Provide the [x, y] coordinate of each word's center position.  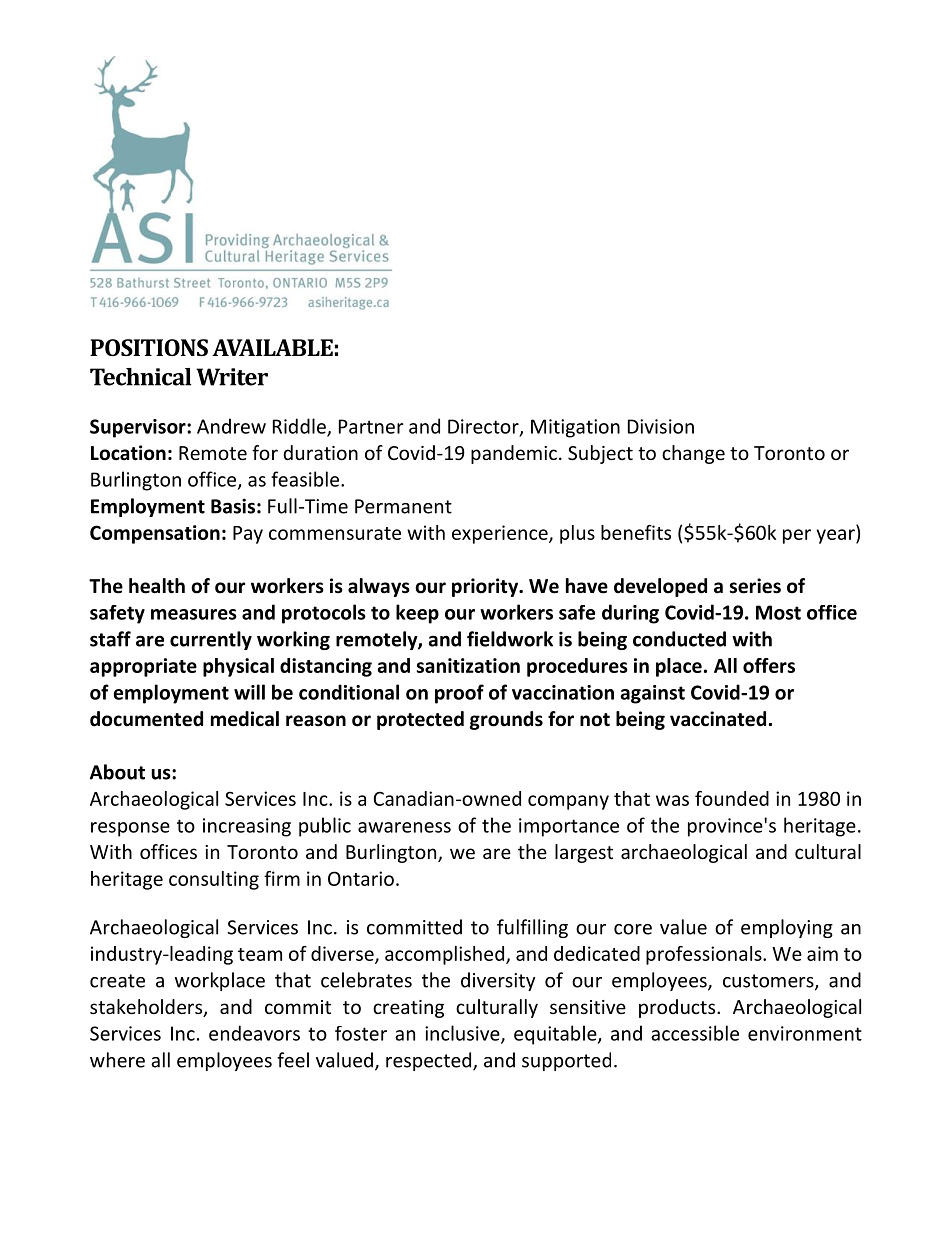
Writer [232, 377]
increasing [247, 827]
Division [661, 426]
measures [194, 614]
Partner [371, 426]
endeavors [254, 1033]
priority [486, 587]
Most [778, 612]
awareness [404, 827]
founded [732, 798]
